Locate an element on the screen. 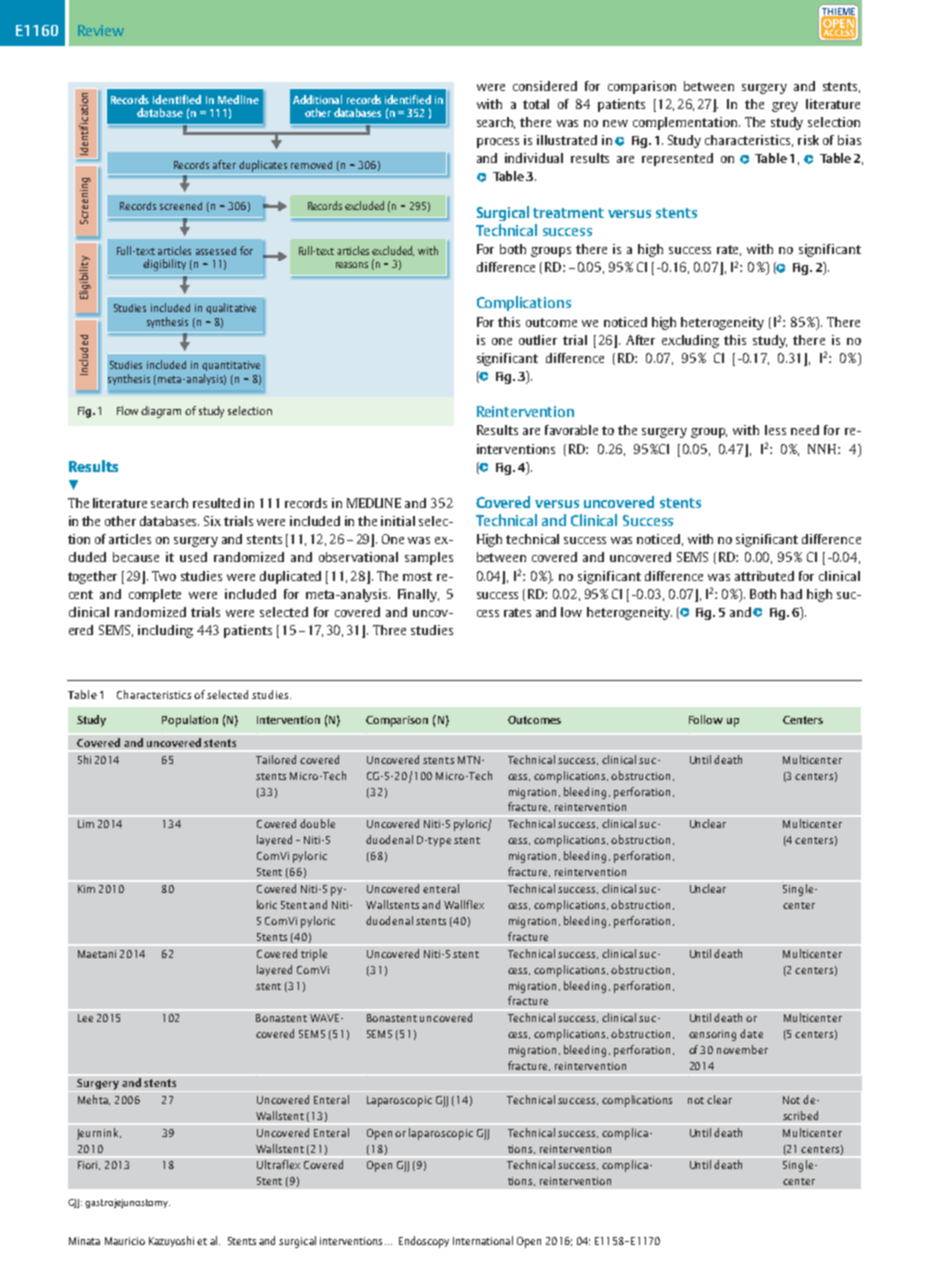 The width and height of the screenshot is (952, 1270). qualitative is located at coordinates (231, 308).
